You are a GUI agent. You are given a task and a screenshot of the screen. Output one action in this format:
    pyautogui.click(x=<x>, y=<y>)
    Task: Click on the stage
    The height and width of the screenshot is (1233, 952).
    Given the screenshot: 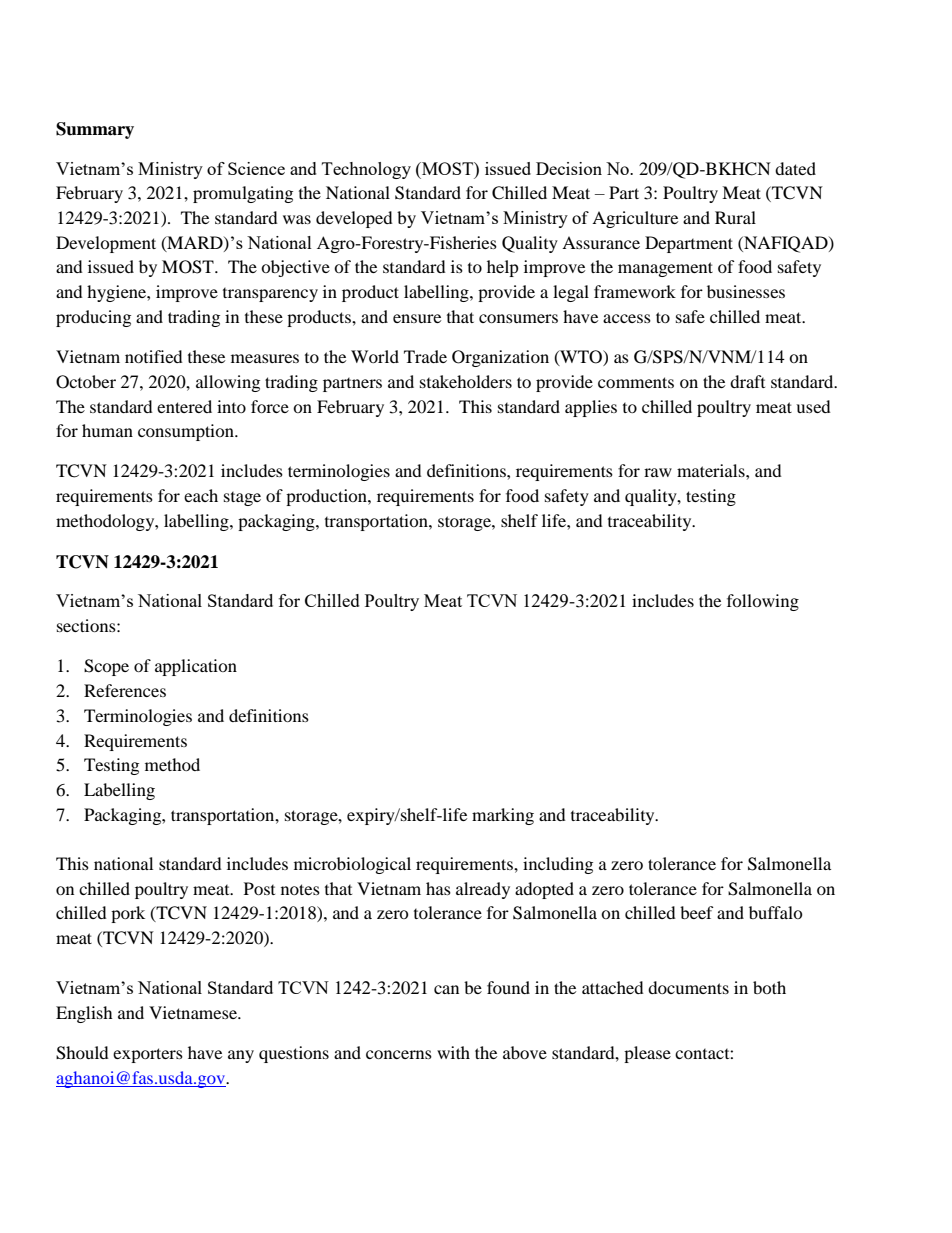 What is the action you would take?
    pyautogui.click(x=242, y=499)
